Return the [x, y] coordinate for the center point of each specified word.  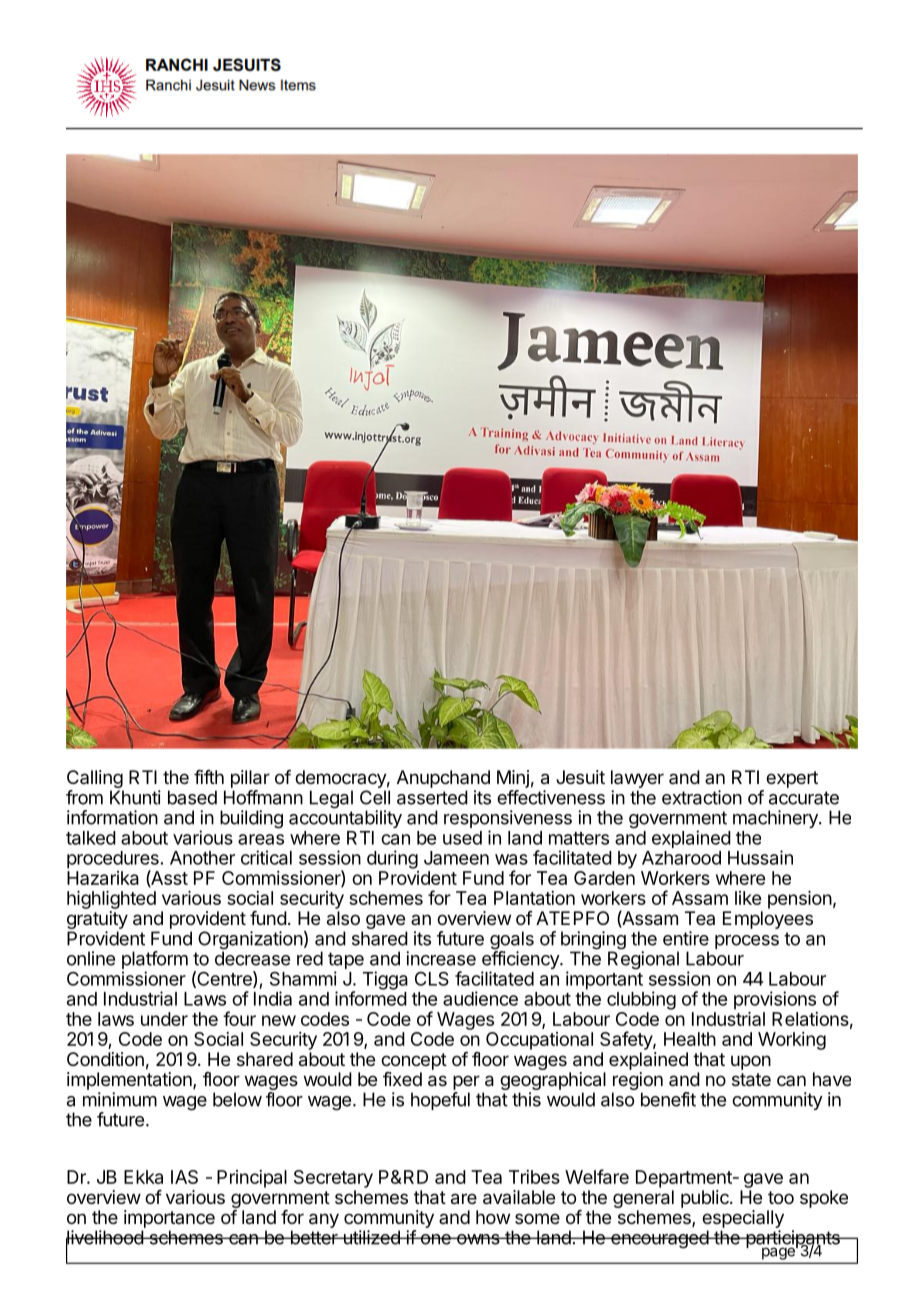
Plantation [534, 898]
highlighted [111, 900]
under [164, 1019]
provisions [775, 1000]
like [748, 898]
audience [480, 998]
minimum [120, 1099]
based [192, 797]
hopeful [440, 1101]
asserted [432, 797]
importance [169, 1219]
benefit [668, 1099]
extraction [702, 797]
